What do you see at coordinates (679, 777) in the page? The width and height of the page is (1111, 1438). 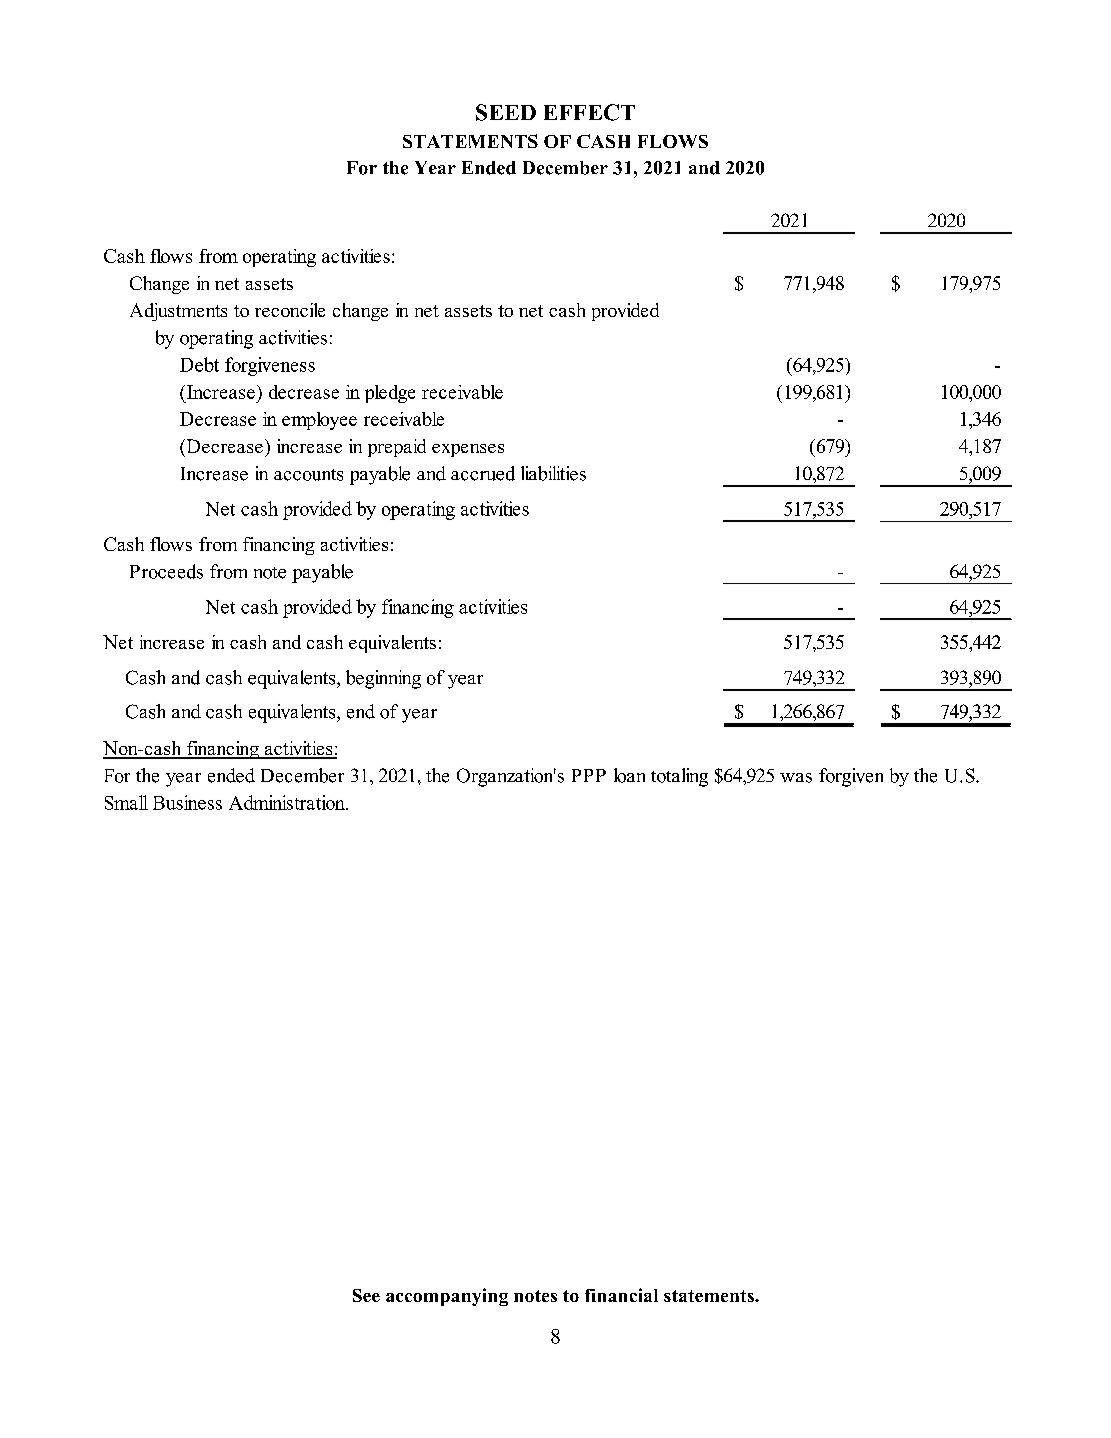 I see `totaling` at bounding box center [679, 777].
